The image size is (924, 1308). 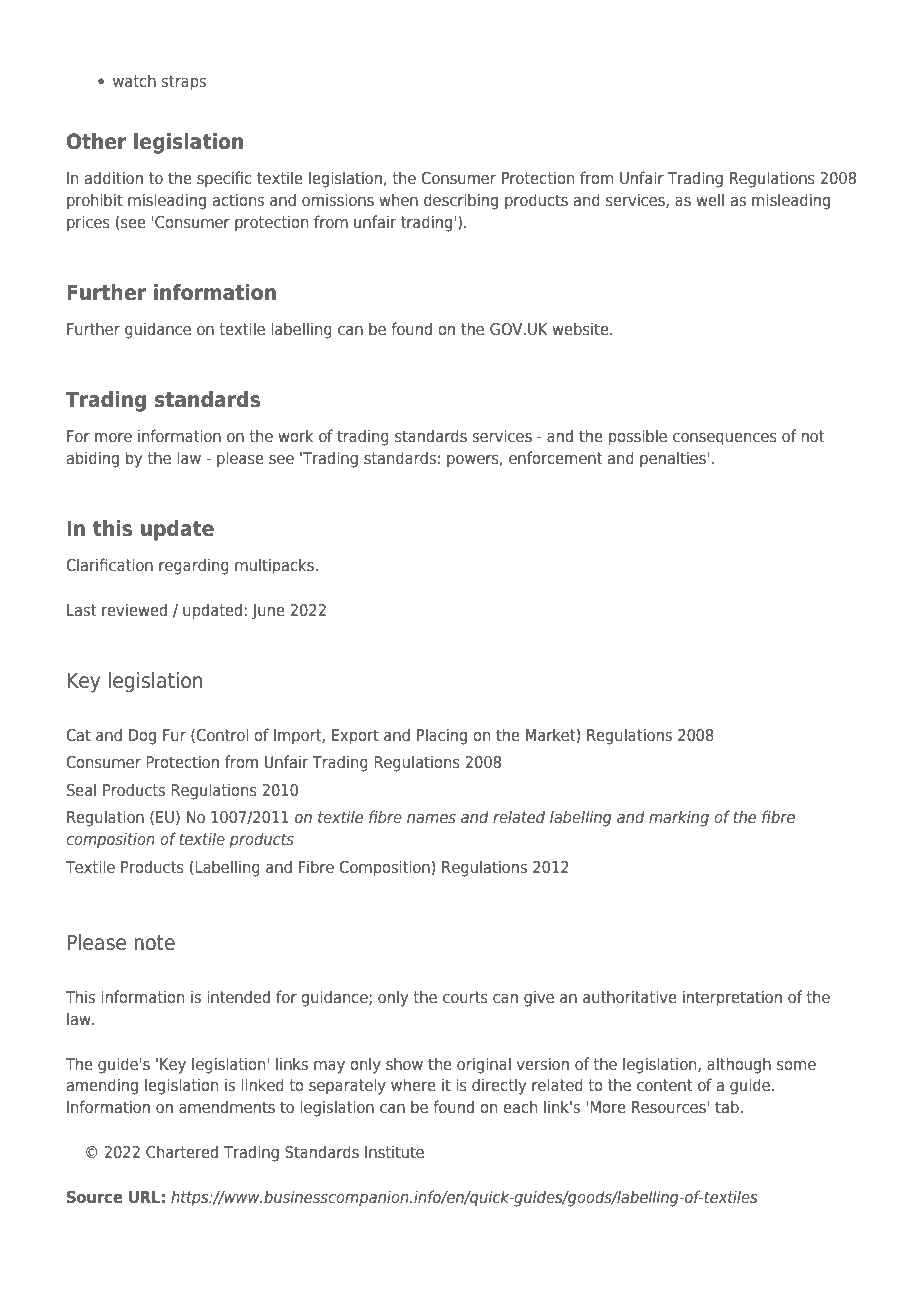 I want to click on enforcement, so click(x=555, y=457).
